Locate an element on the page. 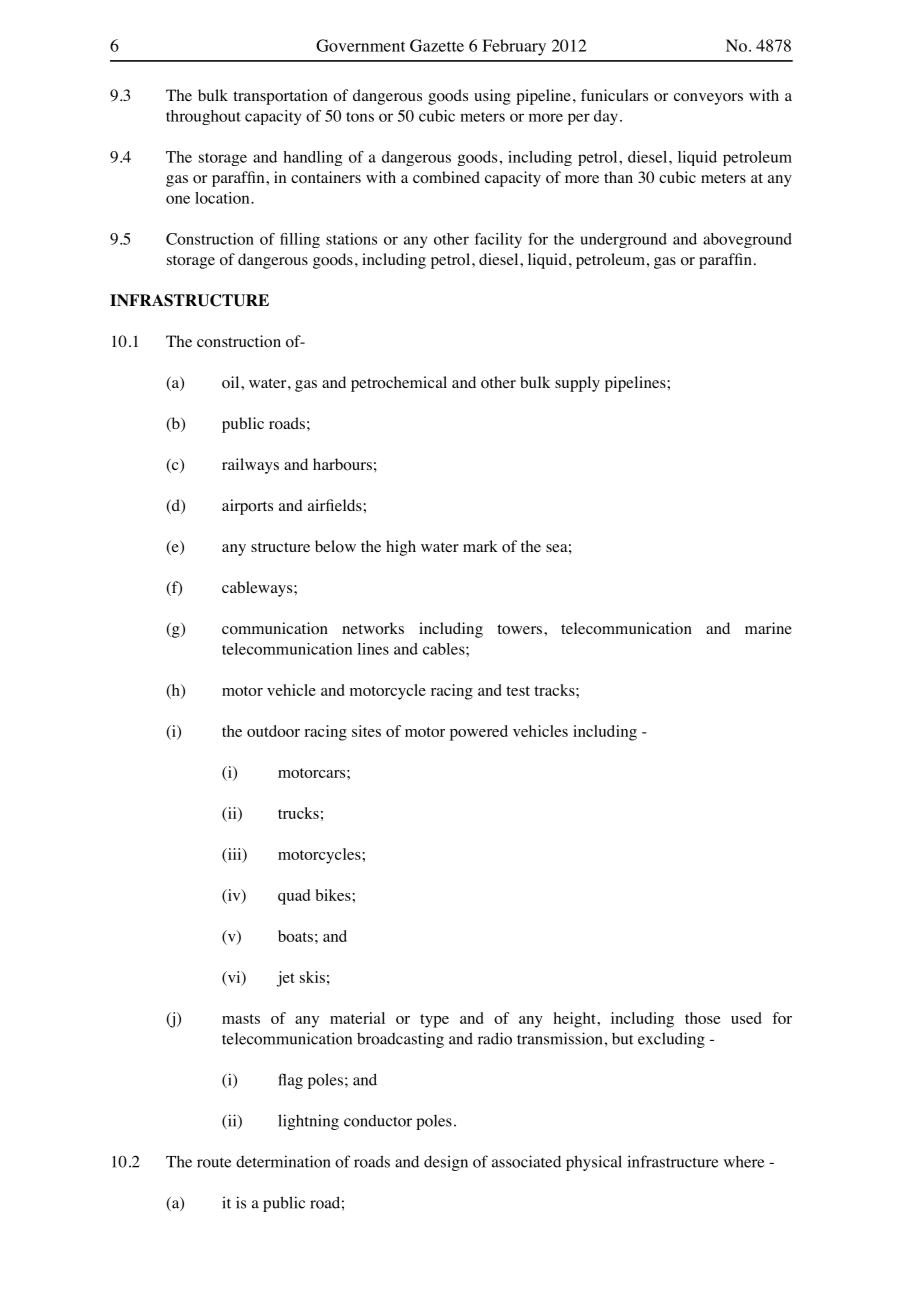  airports is located at coordinates (247, 507).
